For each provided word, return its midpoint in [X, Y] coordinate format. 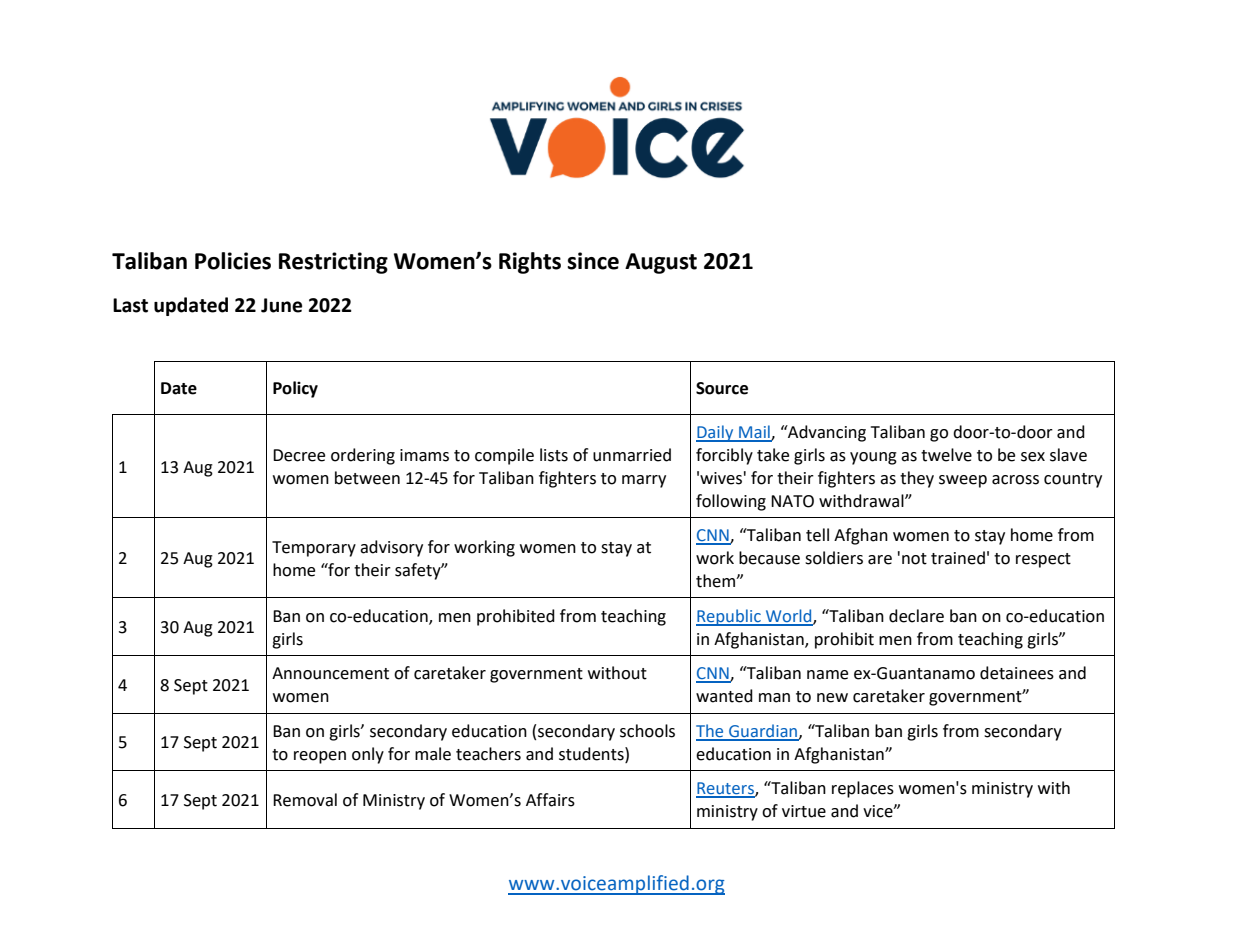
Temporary [314, 549]
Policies [233, 261]
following [731, 502]
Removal [305, 800]
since [593, 261]
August [661, 263]
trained [958, 558]
